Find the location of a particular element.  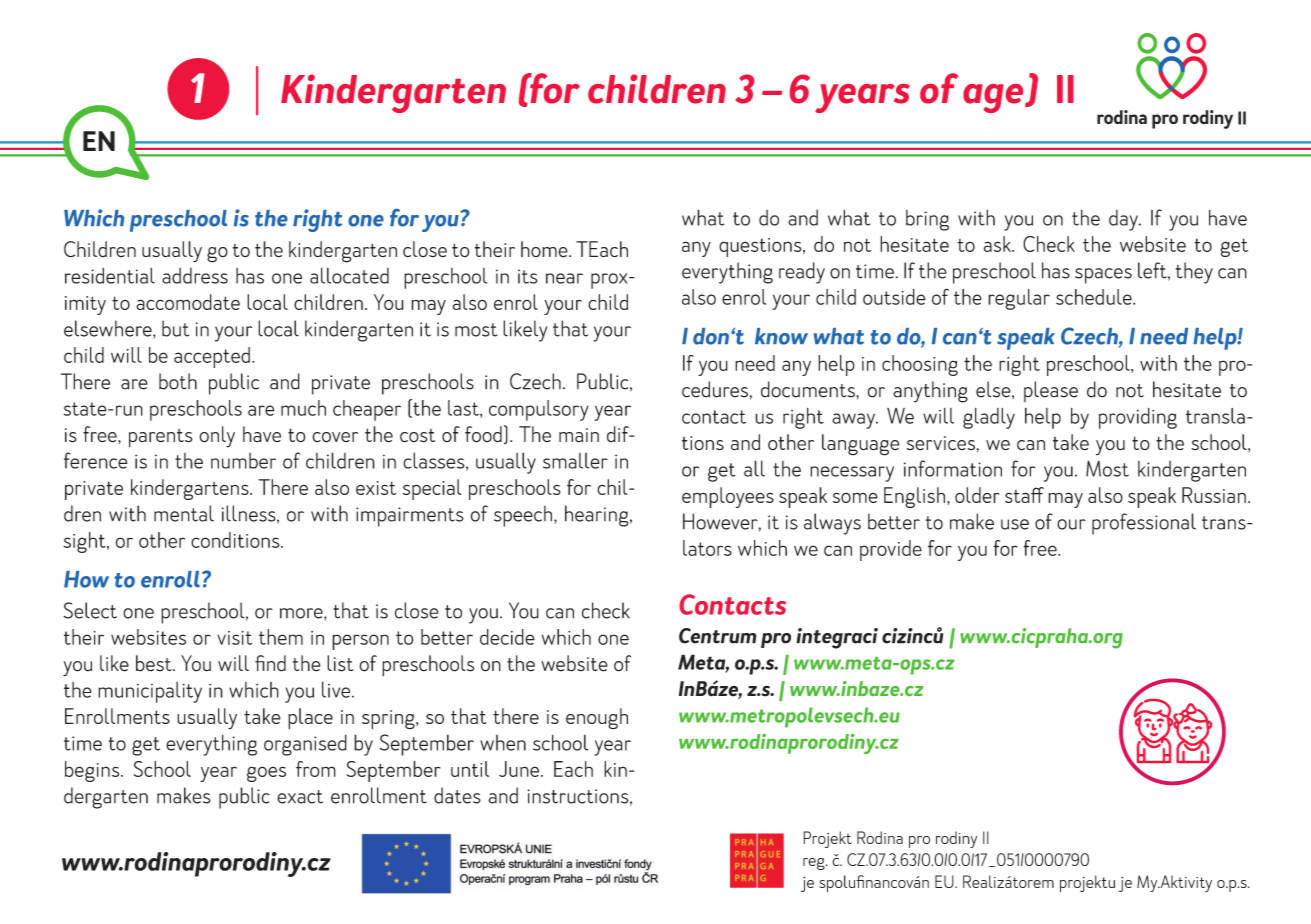

June is located at coordinates (520, 769).
